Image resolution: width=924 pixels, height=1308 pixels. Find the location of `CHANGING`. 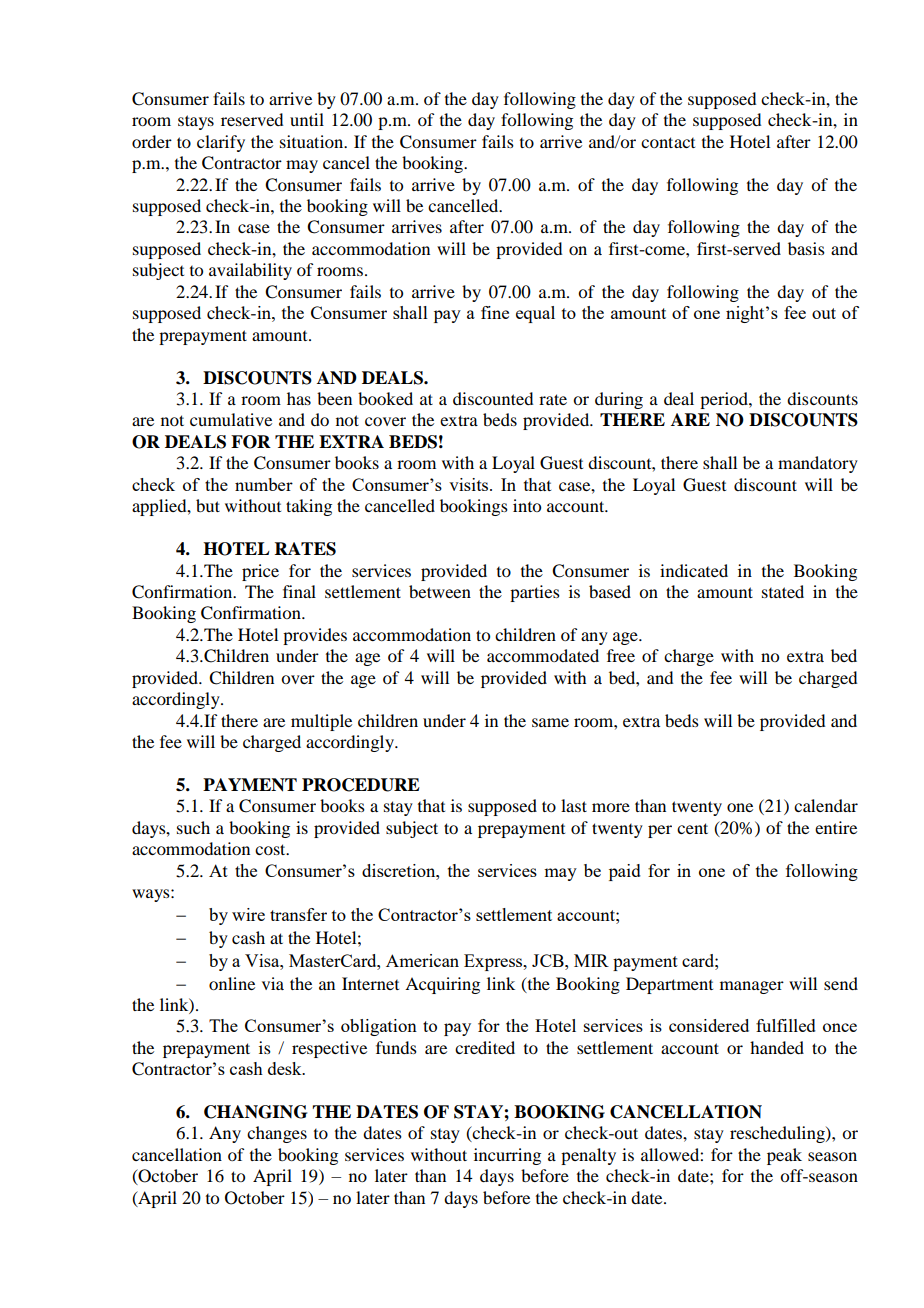

CHANGING is located at coordinates (255, 1112).
